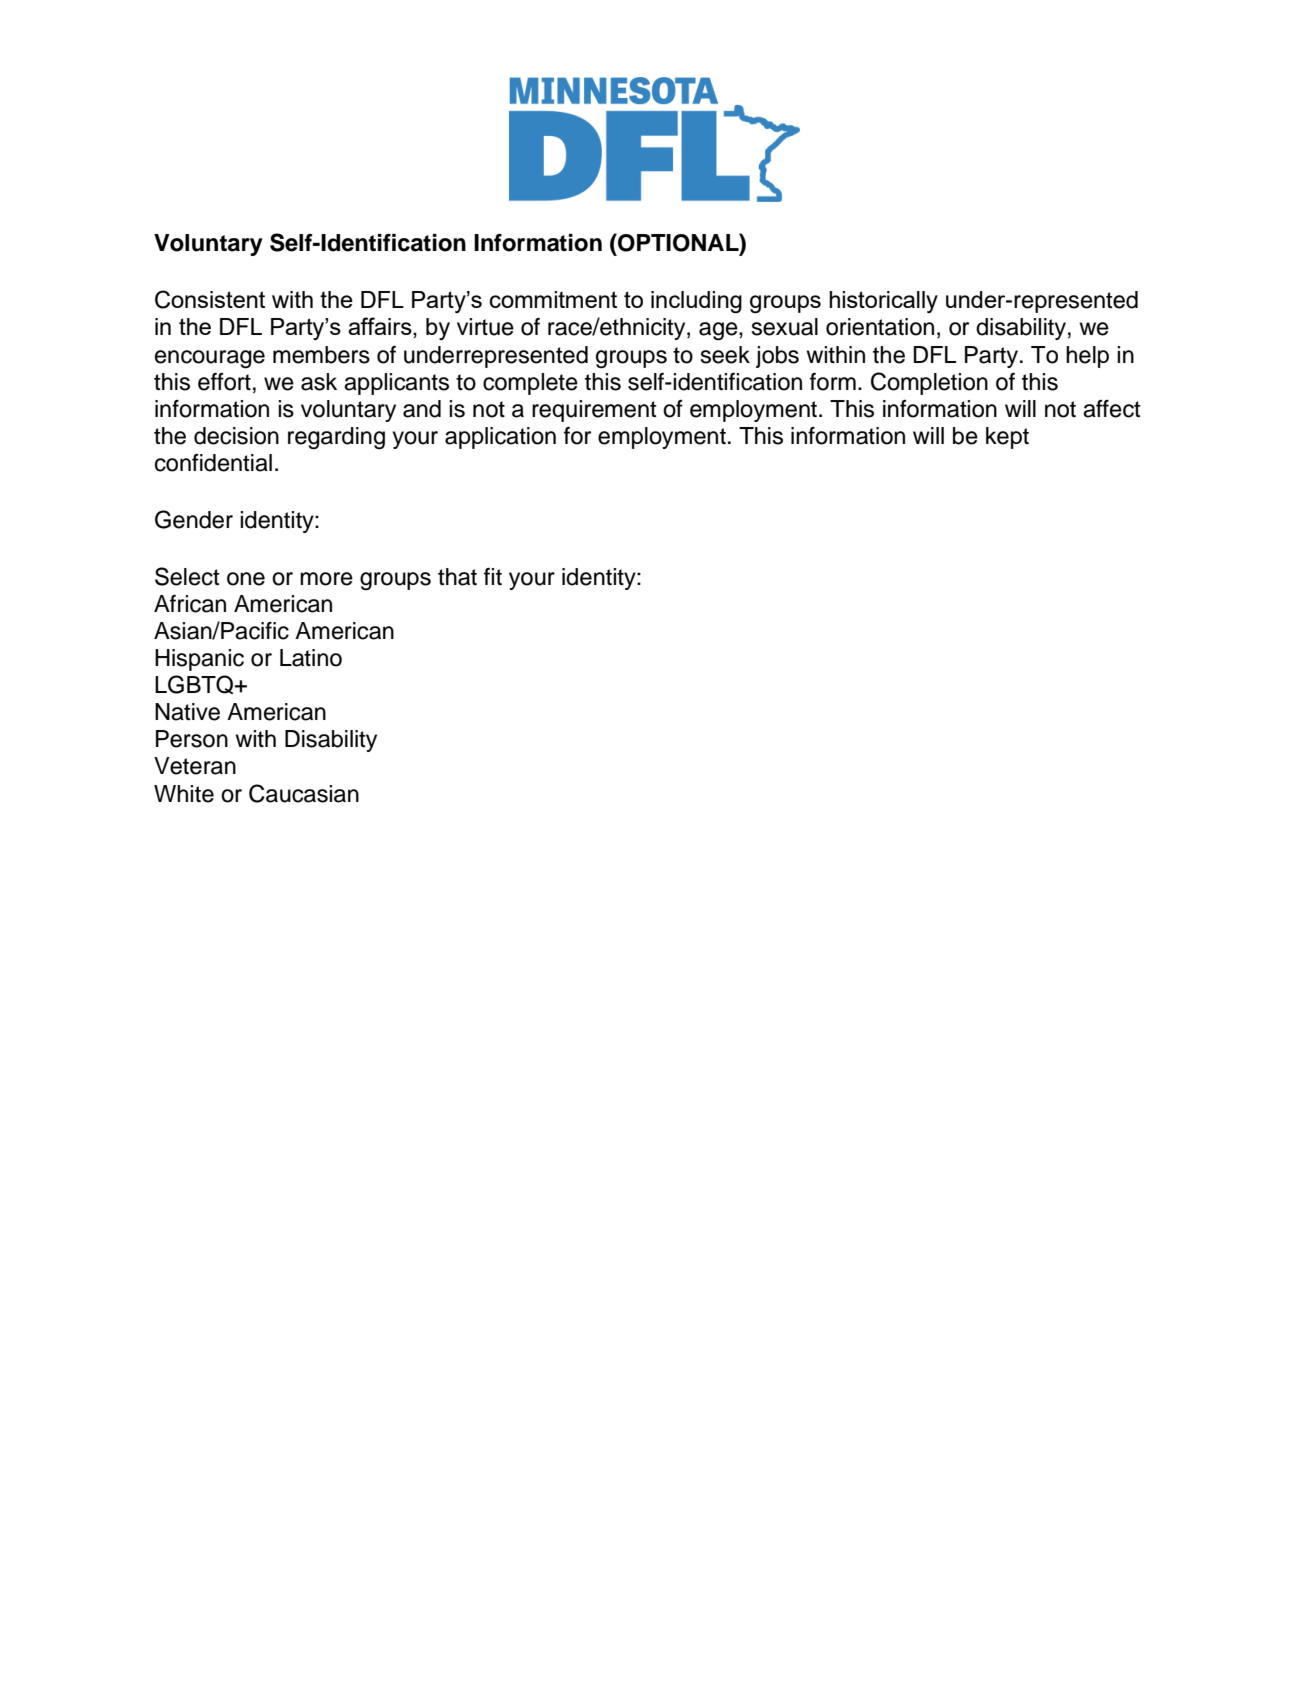  Describe the element at coordinates (336, 438) in the image. I see `regarding` at that location.
